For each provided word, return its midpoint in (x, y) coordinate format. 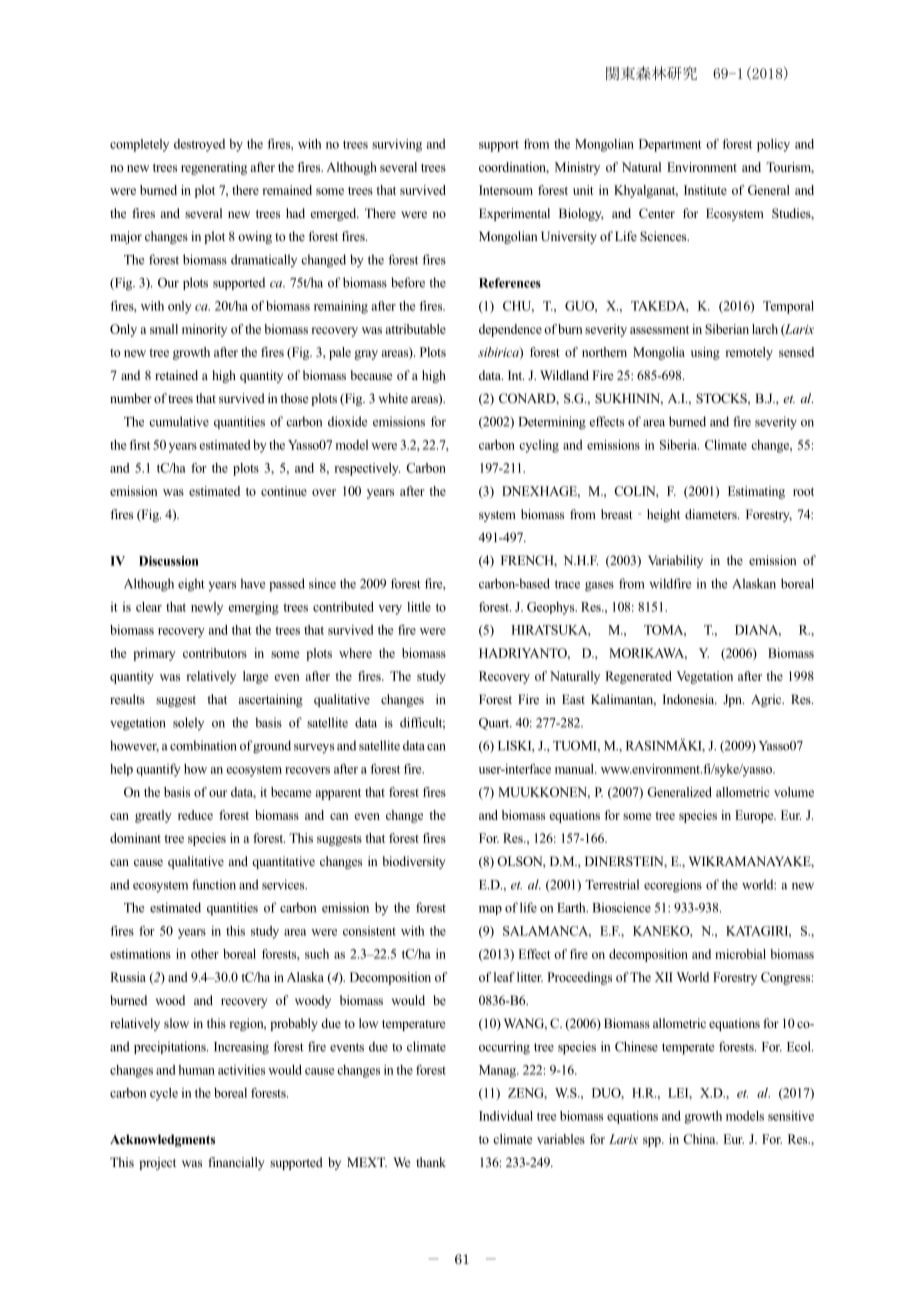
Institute (705, 190)
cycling (539, 446)
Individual (506, 1116)
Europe (755, 816)
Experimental (514, 214)
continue (284, 491)
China (700, 1139)
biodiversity (414, 862)
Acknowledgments (162, 1140)
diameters (712, 514)
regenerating (214, 168)
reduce (195, 815)
